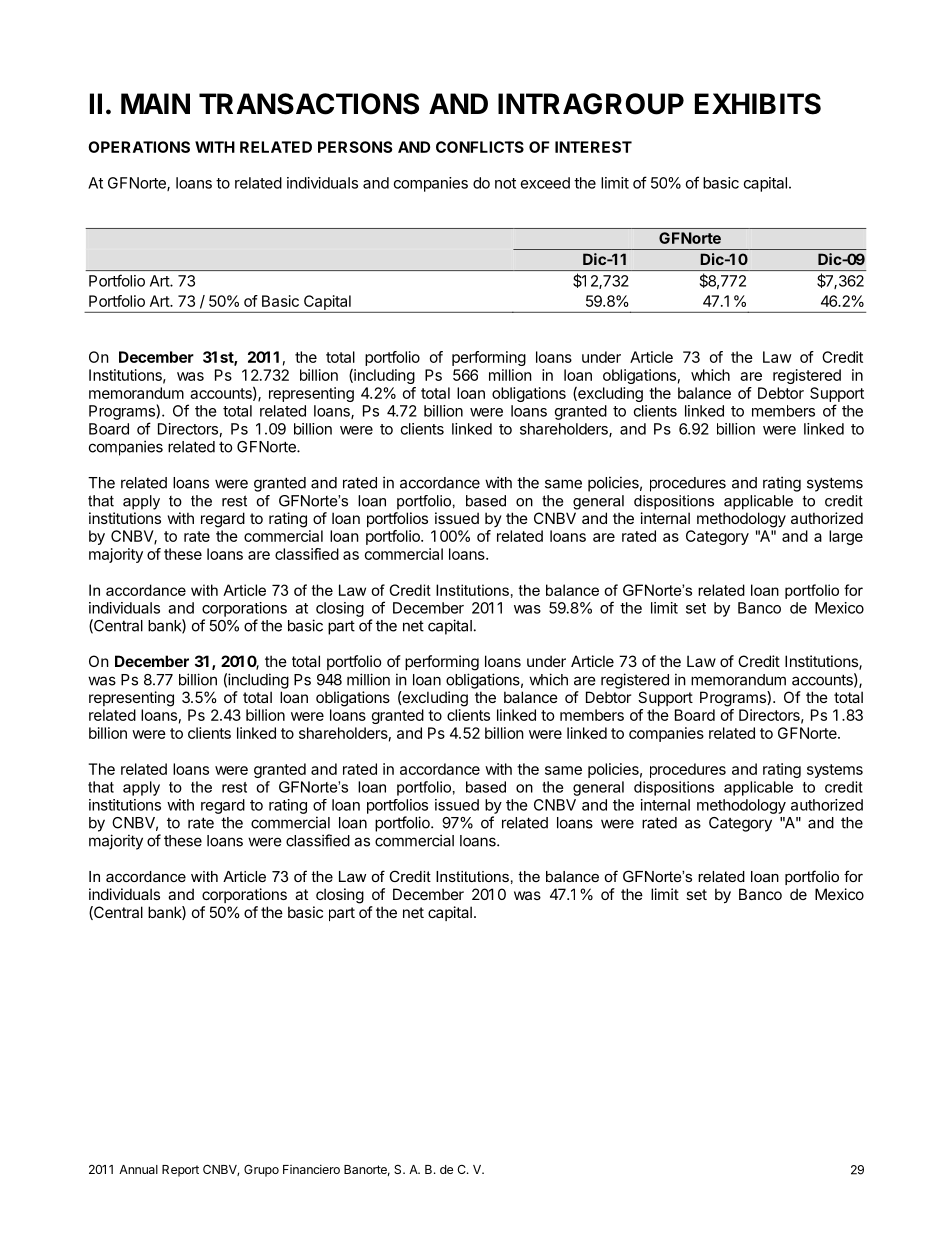 This screenshot has height=1233, width=952. I want to click on large, so click(846, 537).
